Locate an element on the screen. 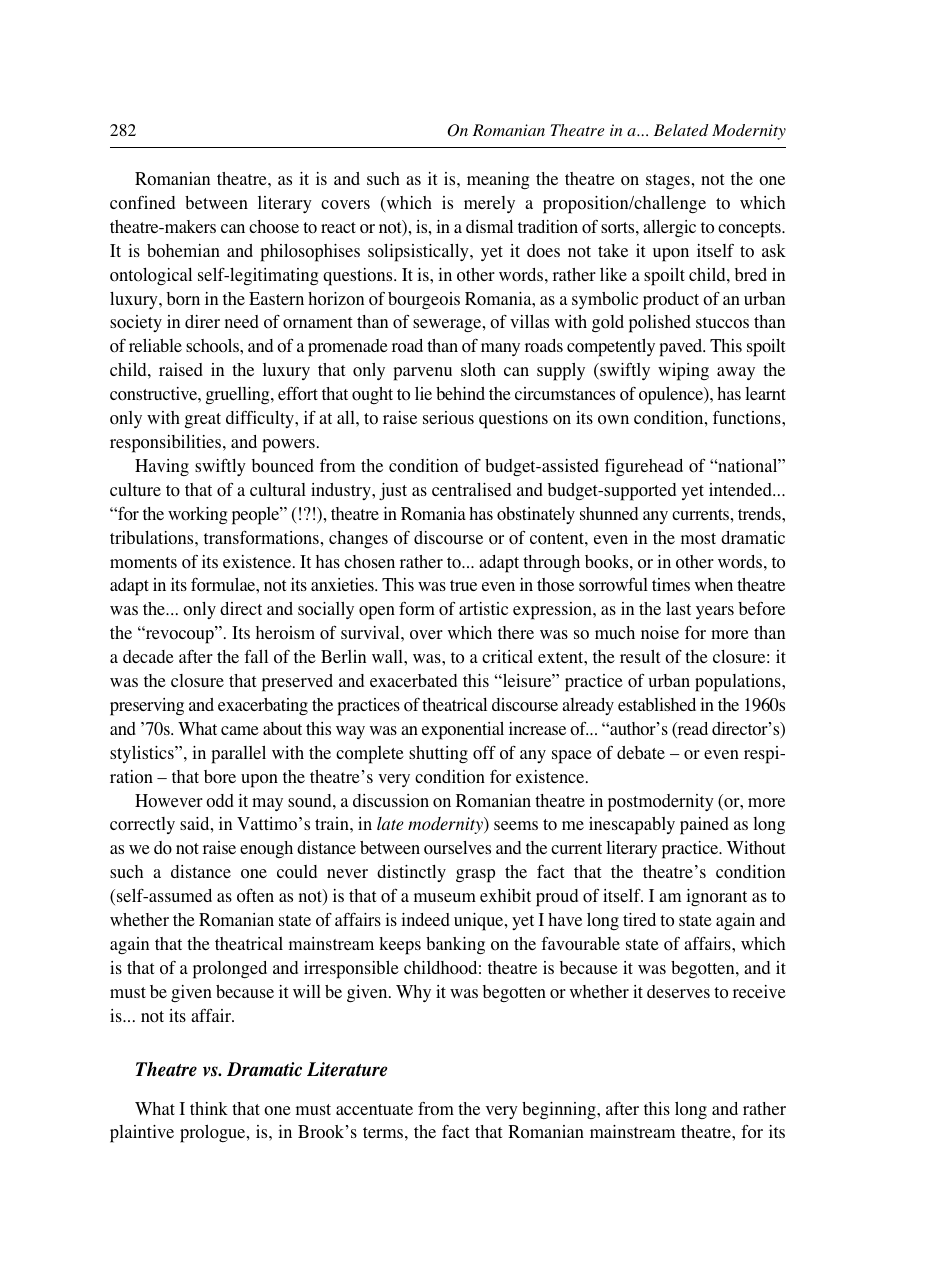  functions is located at coordinates (748, 417).
